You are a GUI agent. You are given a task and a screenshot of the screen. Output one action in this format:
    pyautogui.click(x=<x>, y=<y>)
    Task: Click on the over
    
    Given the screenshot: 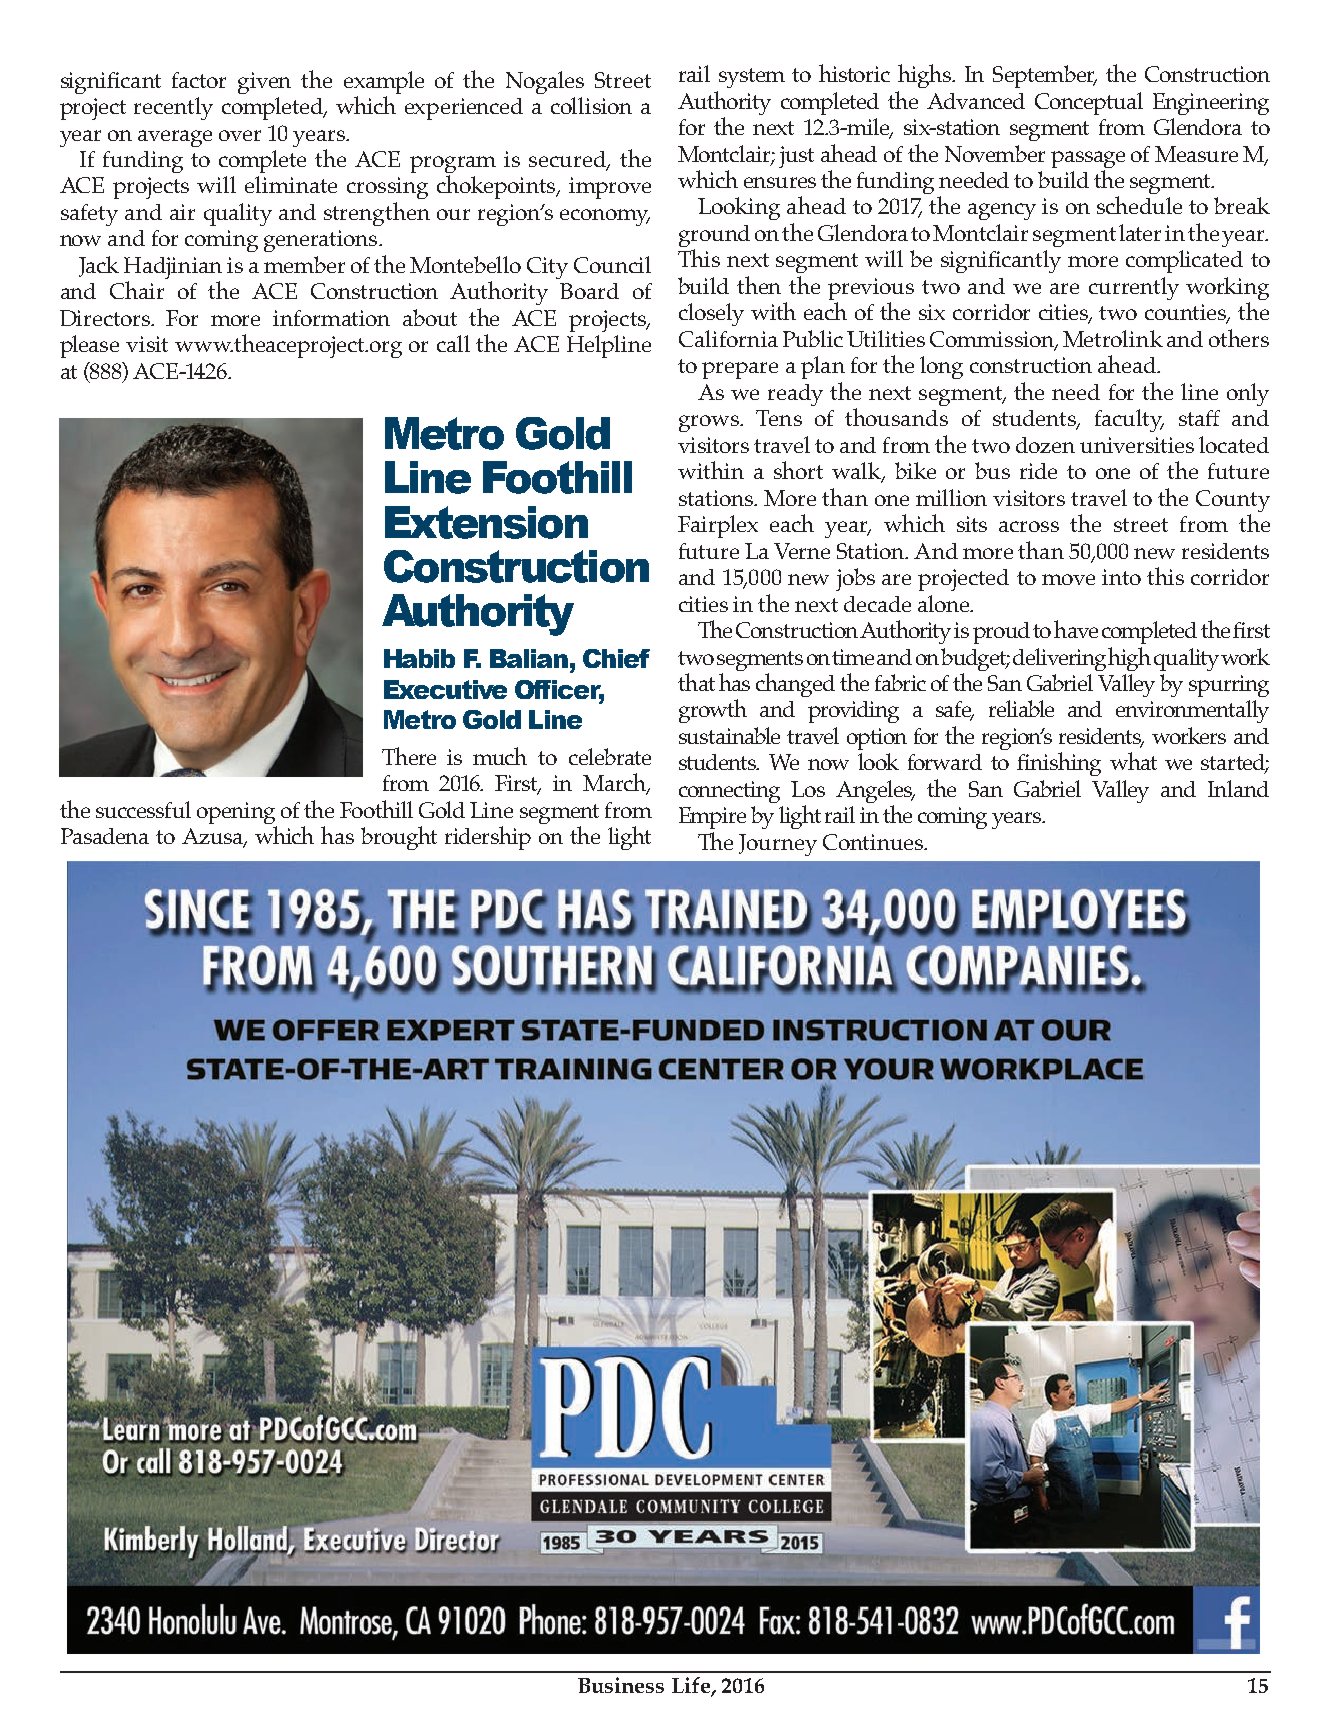 What is the action you would take?
    pyautogui.click(x=240, y=135)
